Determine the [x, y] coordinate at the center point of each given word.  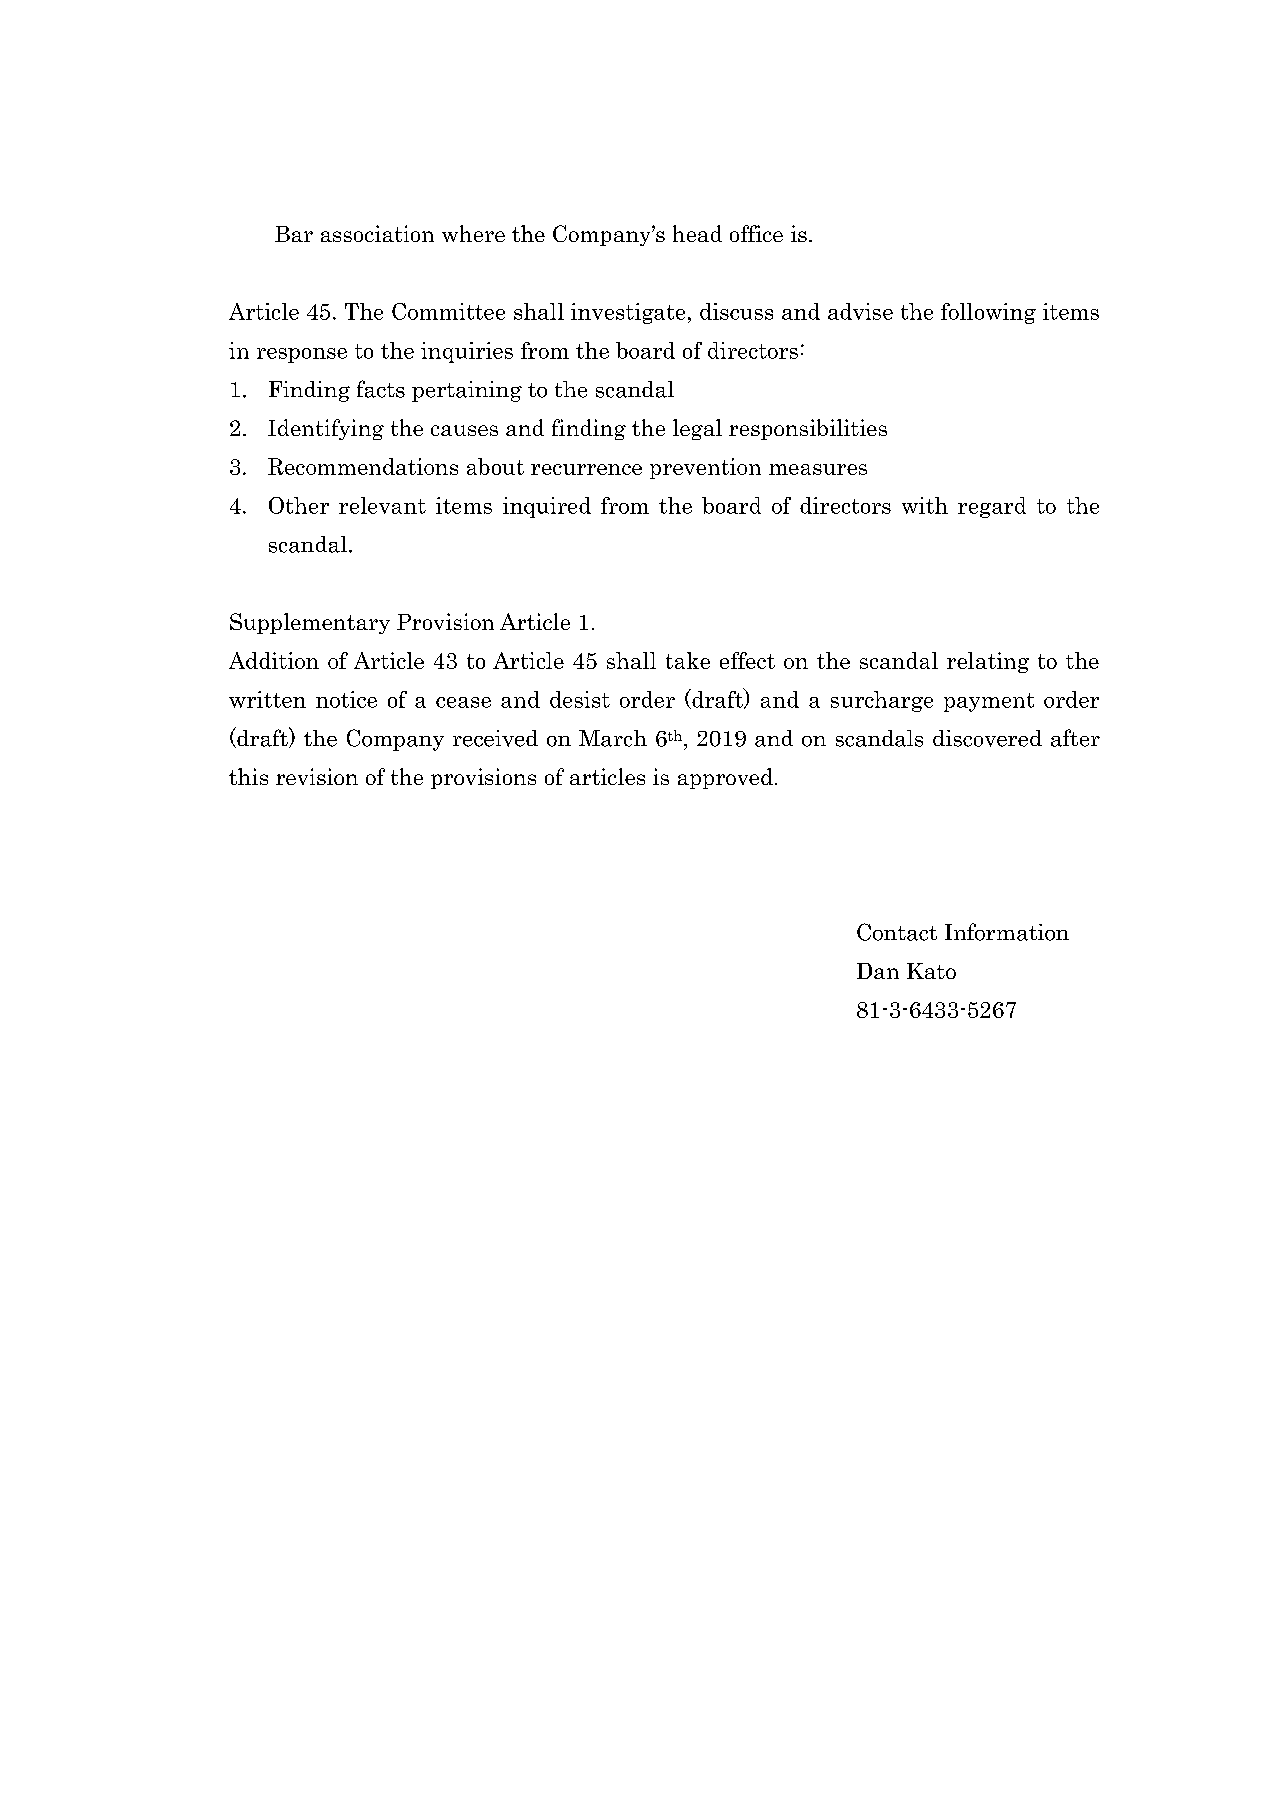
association [377, 233]
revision [317, 776]
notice [346, 699]
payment [989, 702]
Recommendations [363, 466]
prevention [705, 468]
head [697, 233]
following [988, 313]
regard [992, 507]
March [613, 738]
